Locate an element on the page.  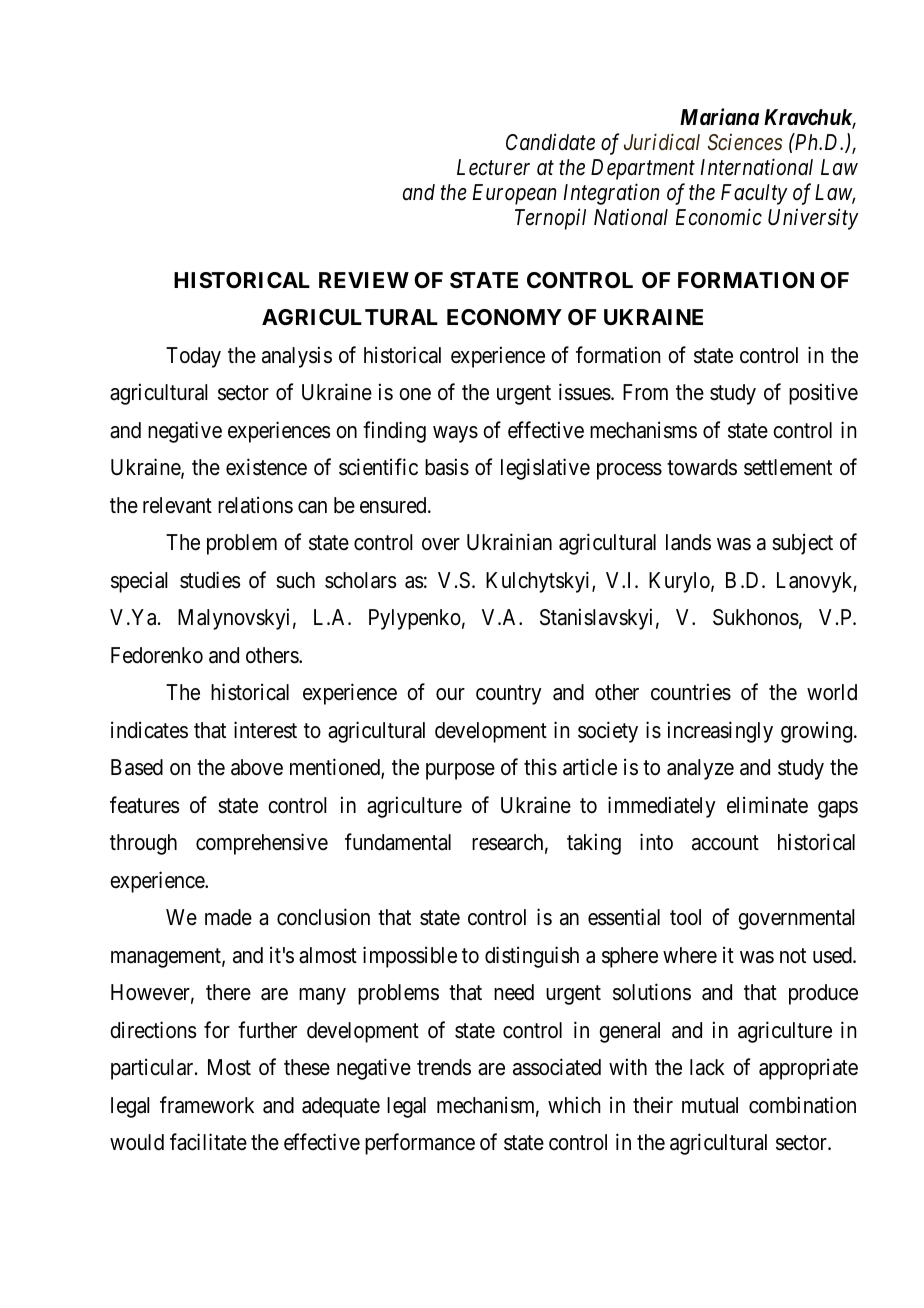
positive is located at coordinates (823, 394).
